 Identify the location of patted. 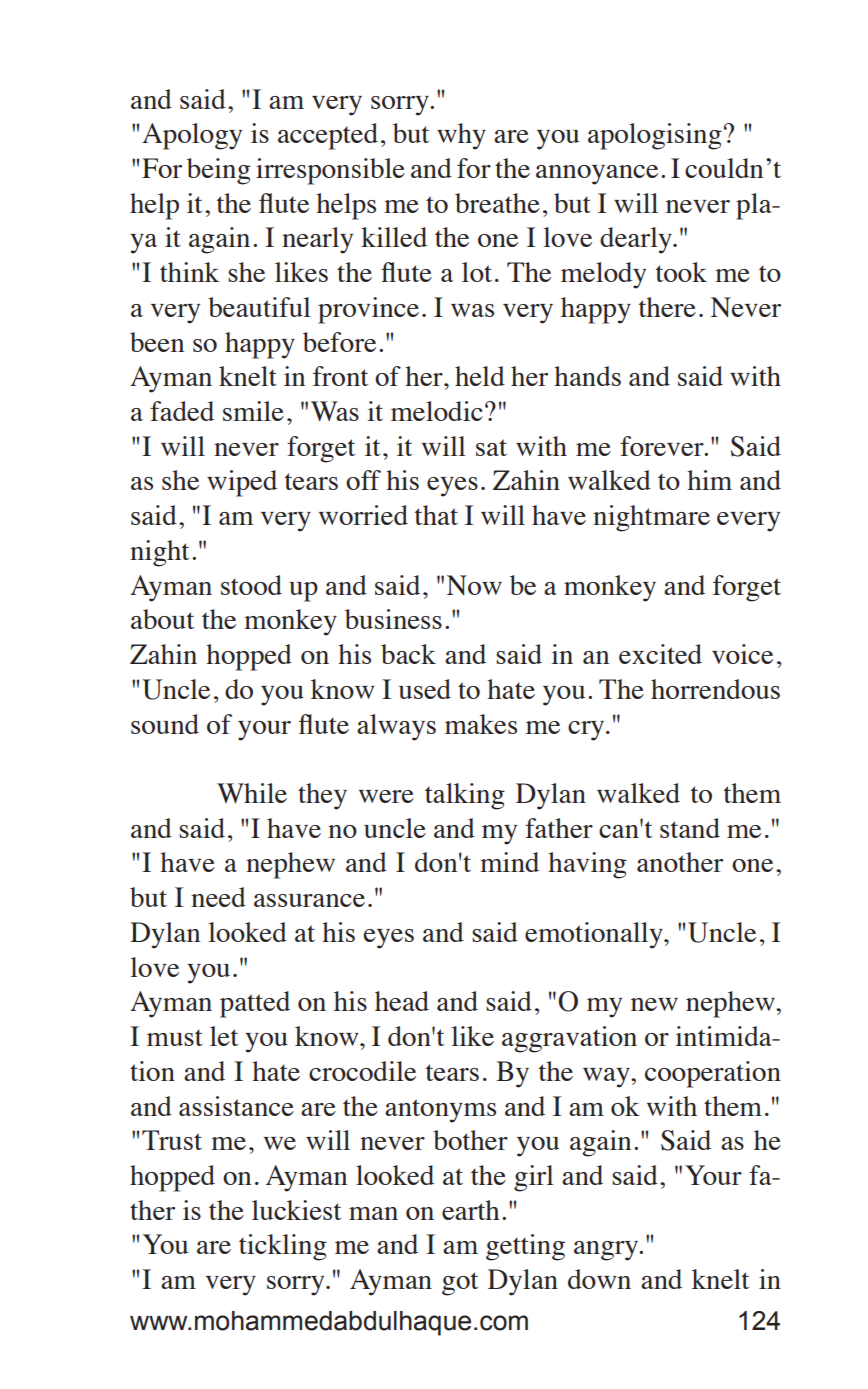
(255, 1004).
